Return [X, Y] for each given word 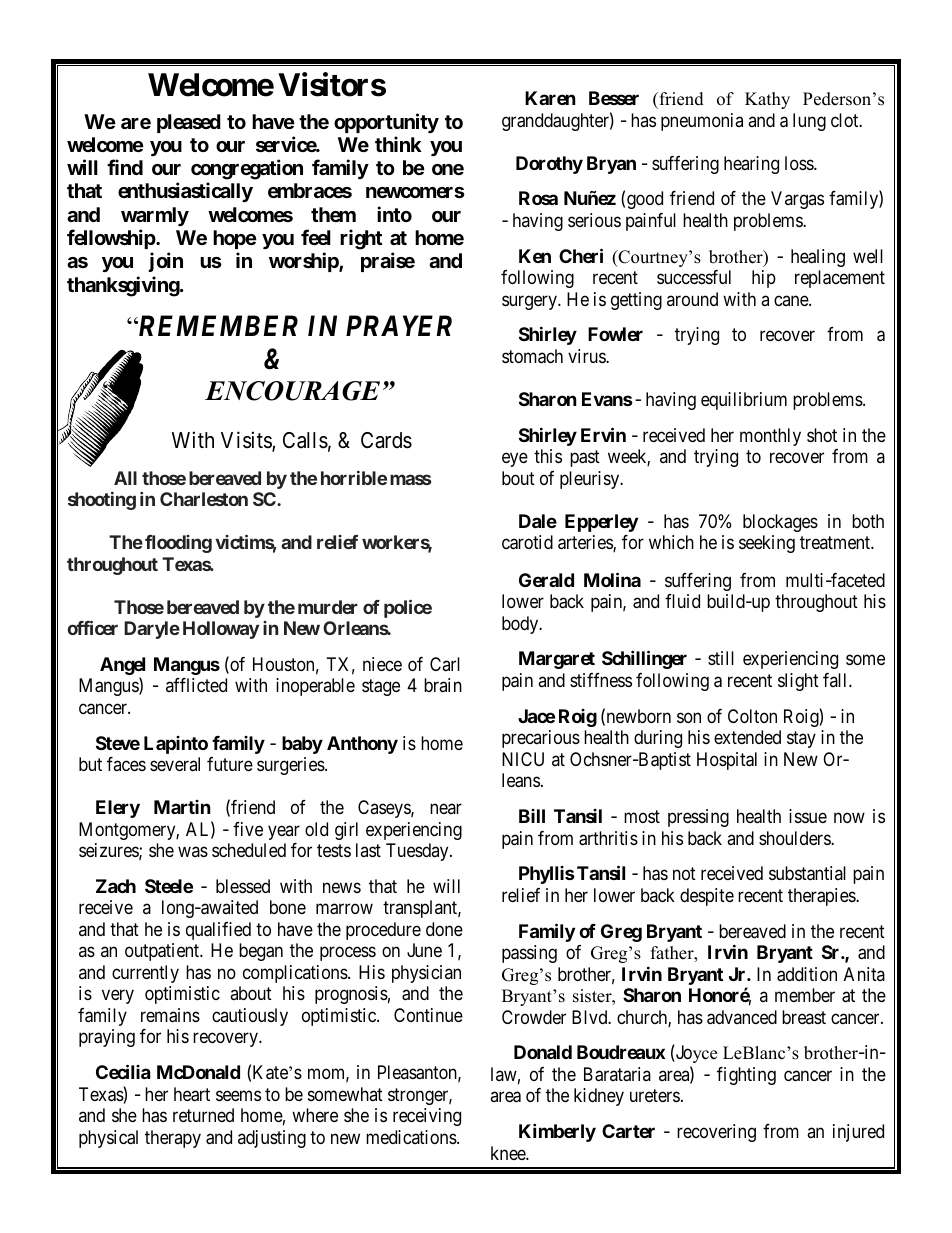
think [398, 144]
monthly [770, 437]
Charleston [204, 499]
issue [808, 816]
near [446, 809]
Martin [182, 807]
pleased [189, 123]
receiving [427, 1117]
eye [515, 460]
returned [203, 1115]
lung [809, 122]
